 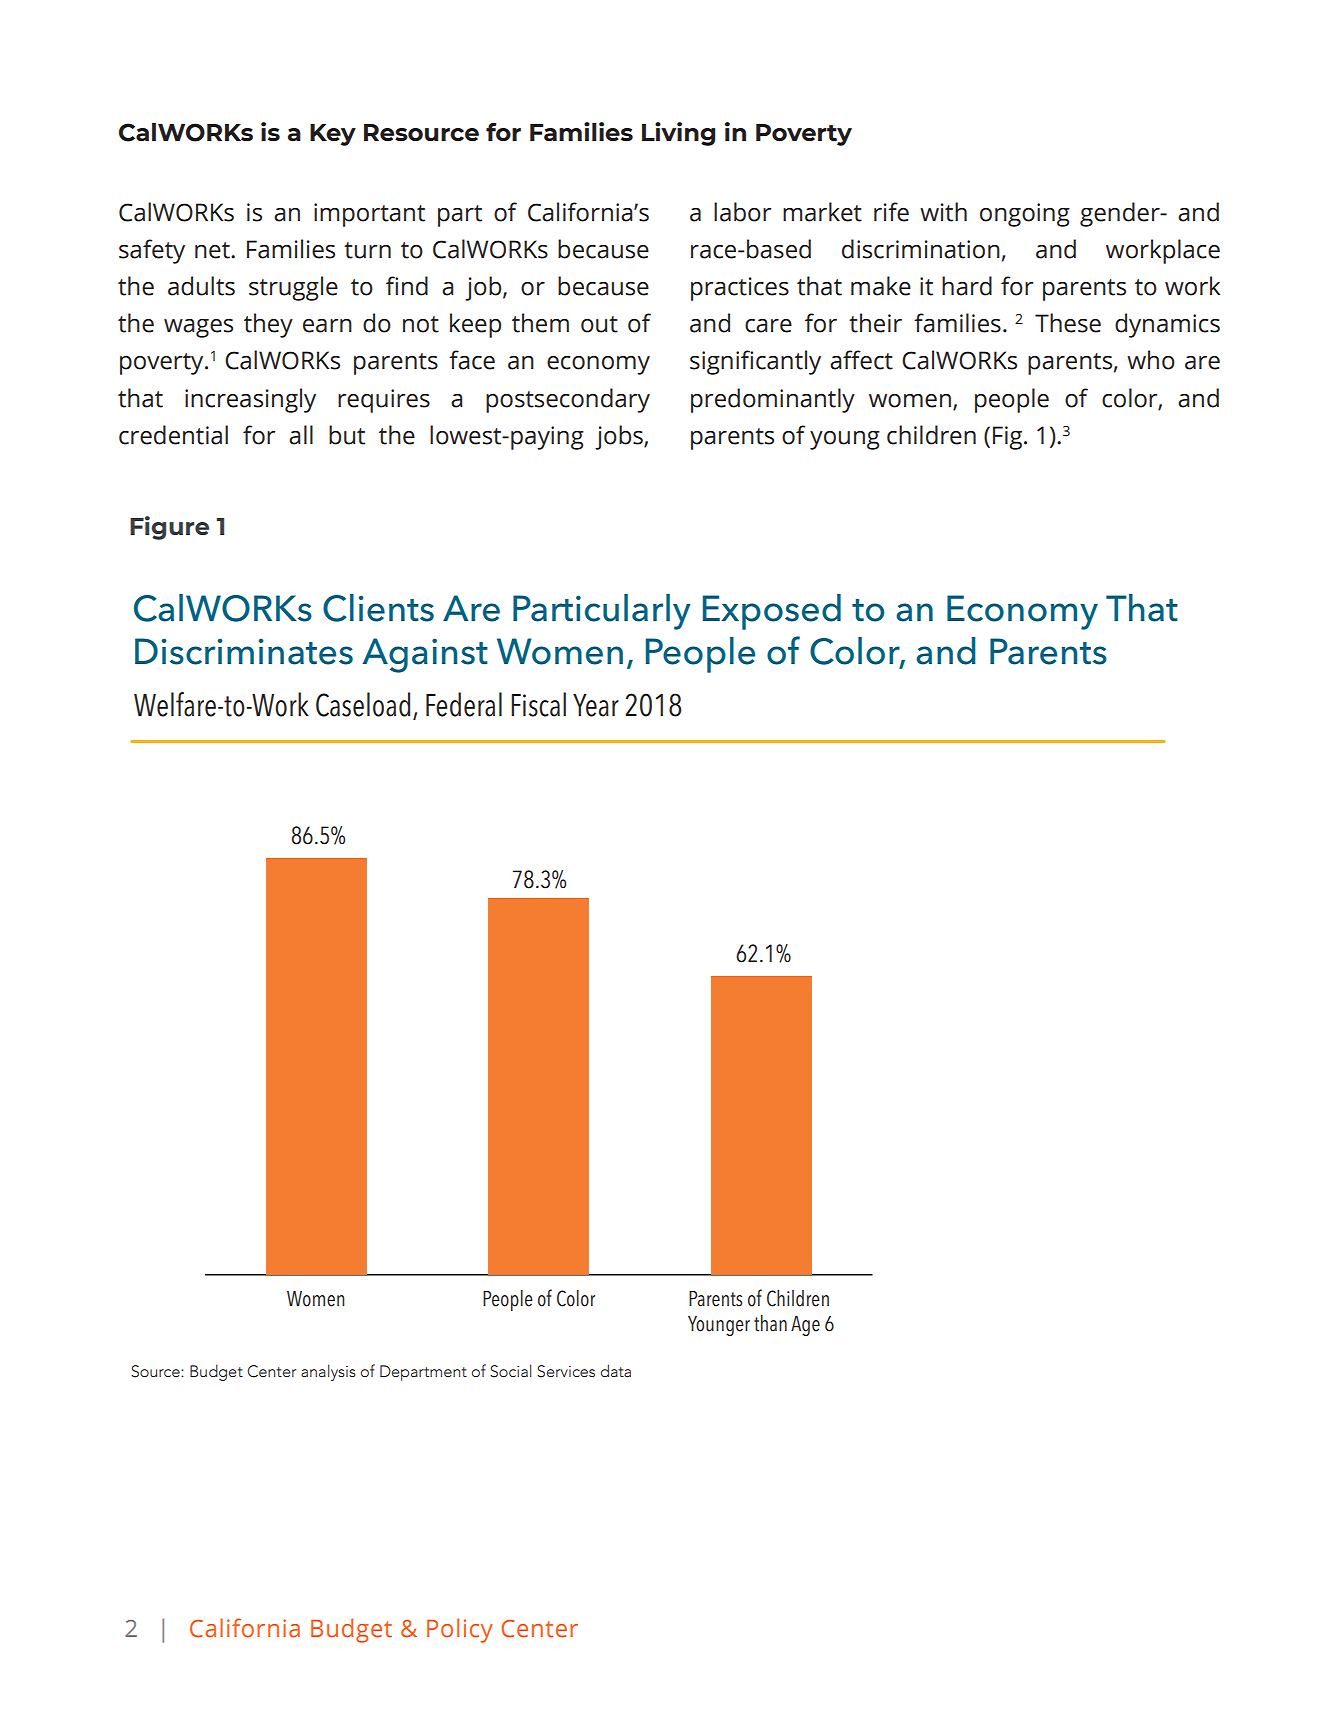 What do you see at coordinates (772, 612) in the page?
I see `Exposed` at bounding box center [772, 612].
